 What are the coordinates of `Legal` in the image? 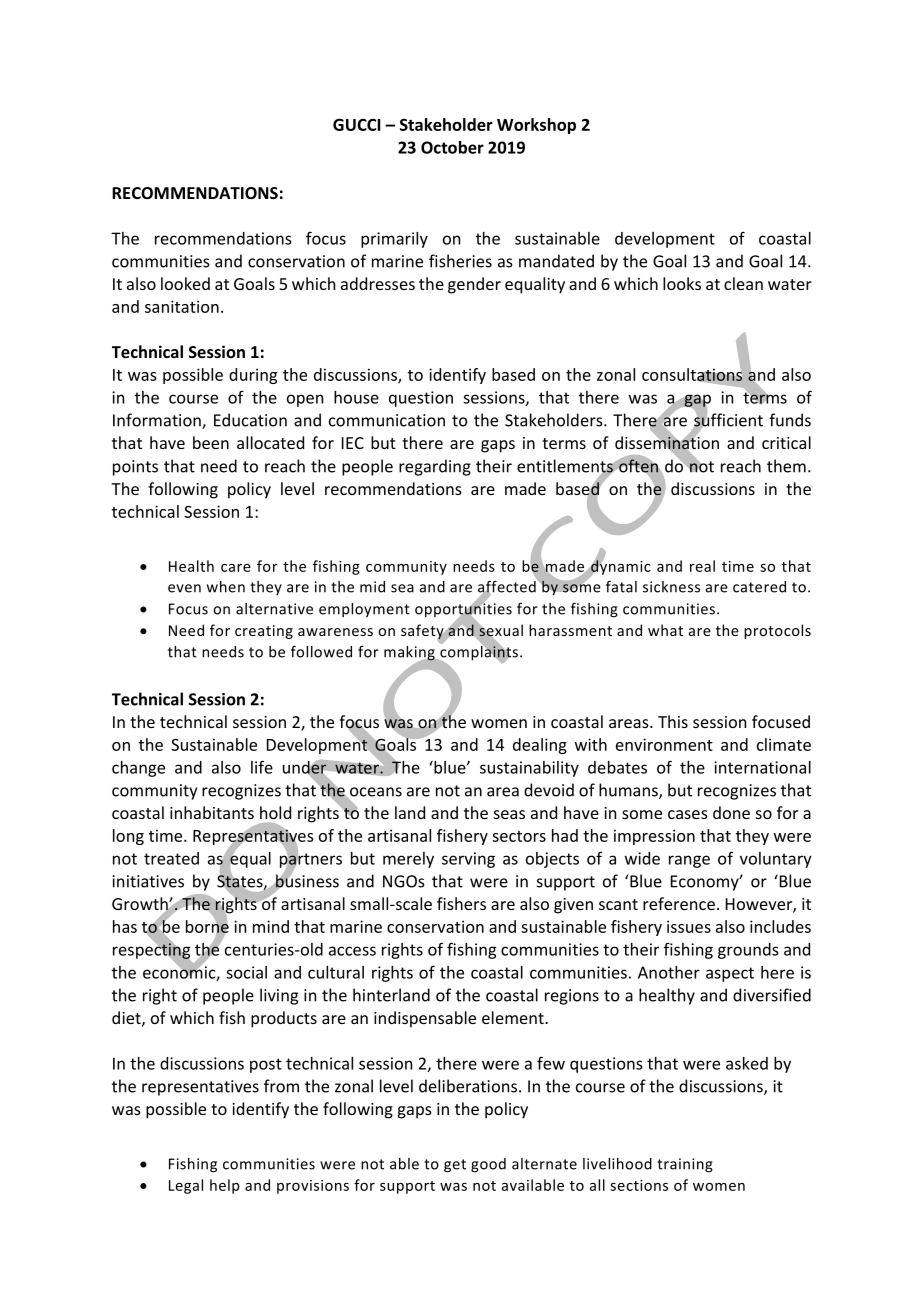 It's located at (186, 1186).
